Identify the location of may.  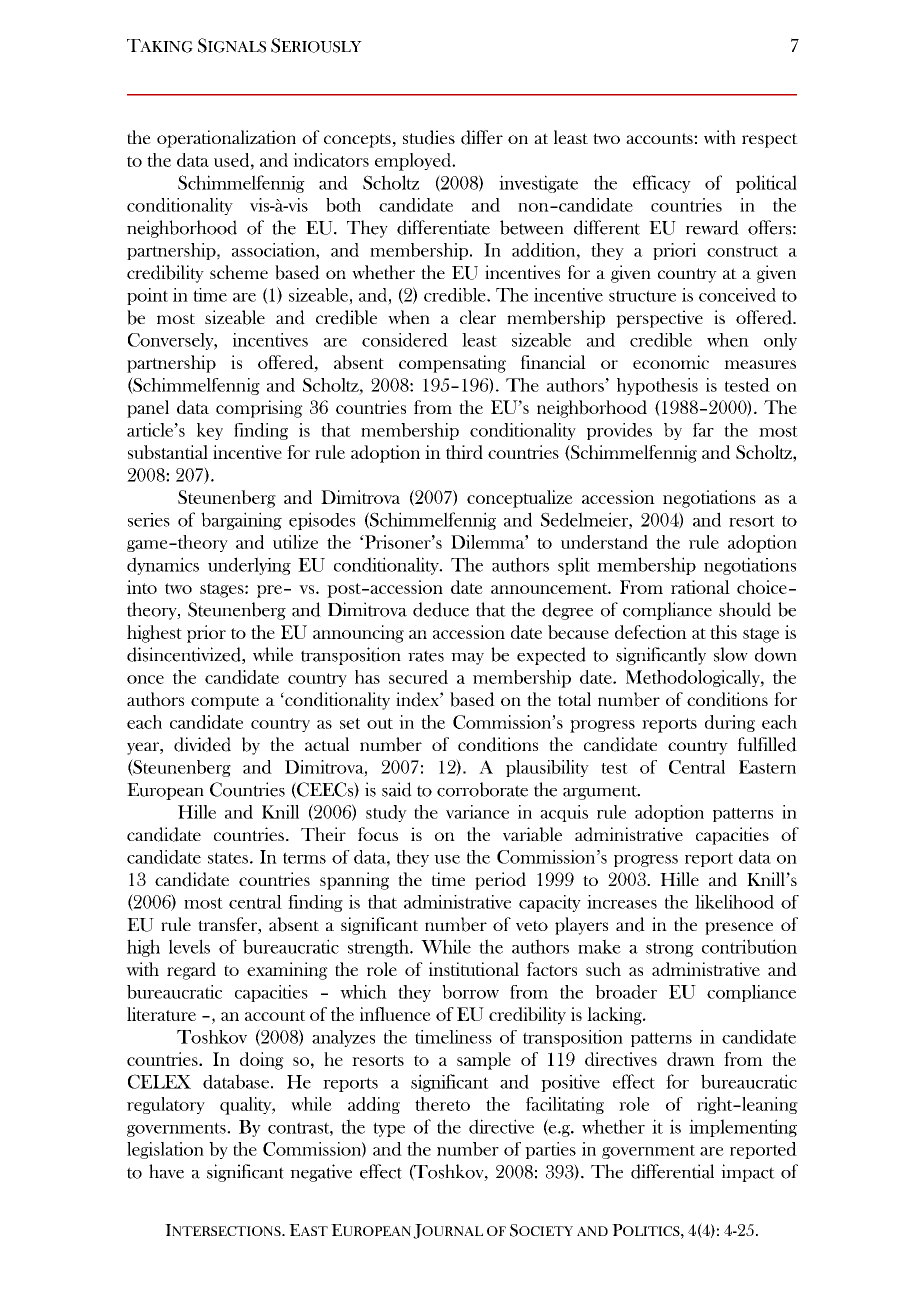
(467, 659).
